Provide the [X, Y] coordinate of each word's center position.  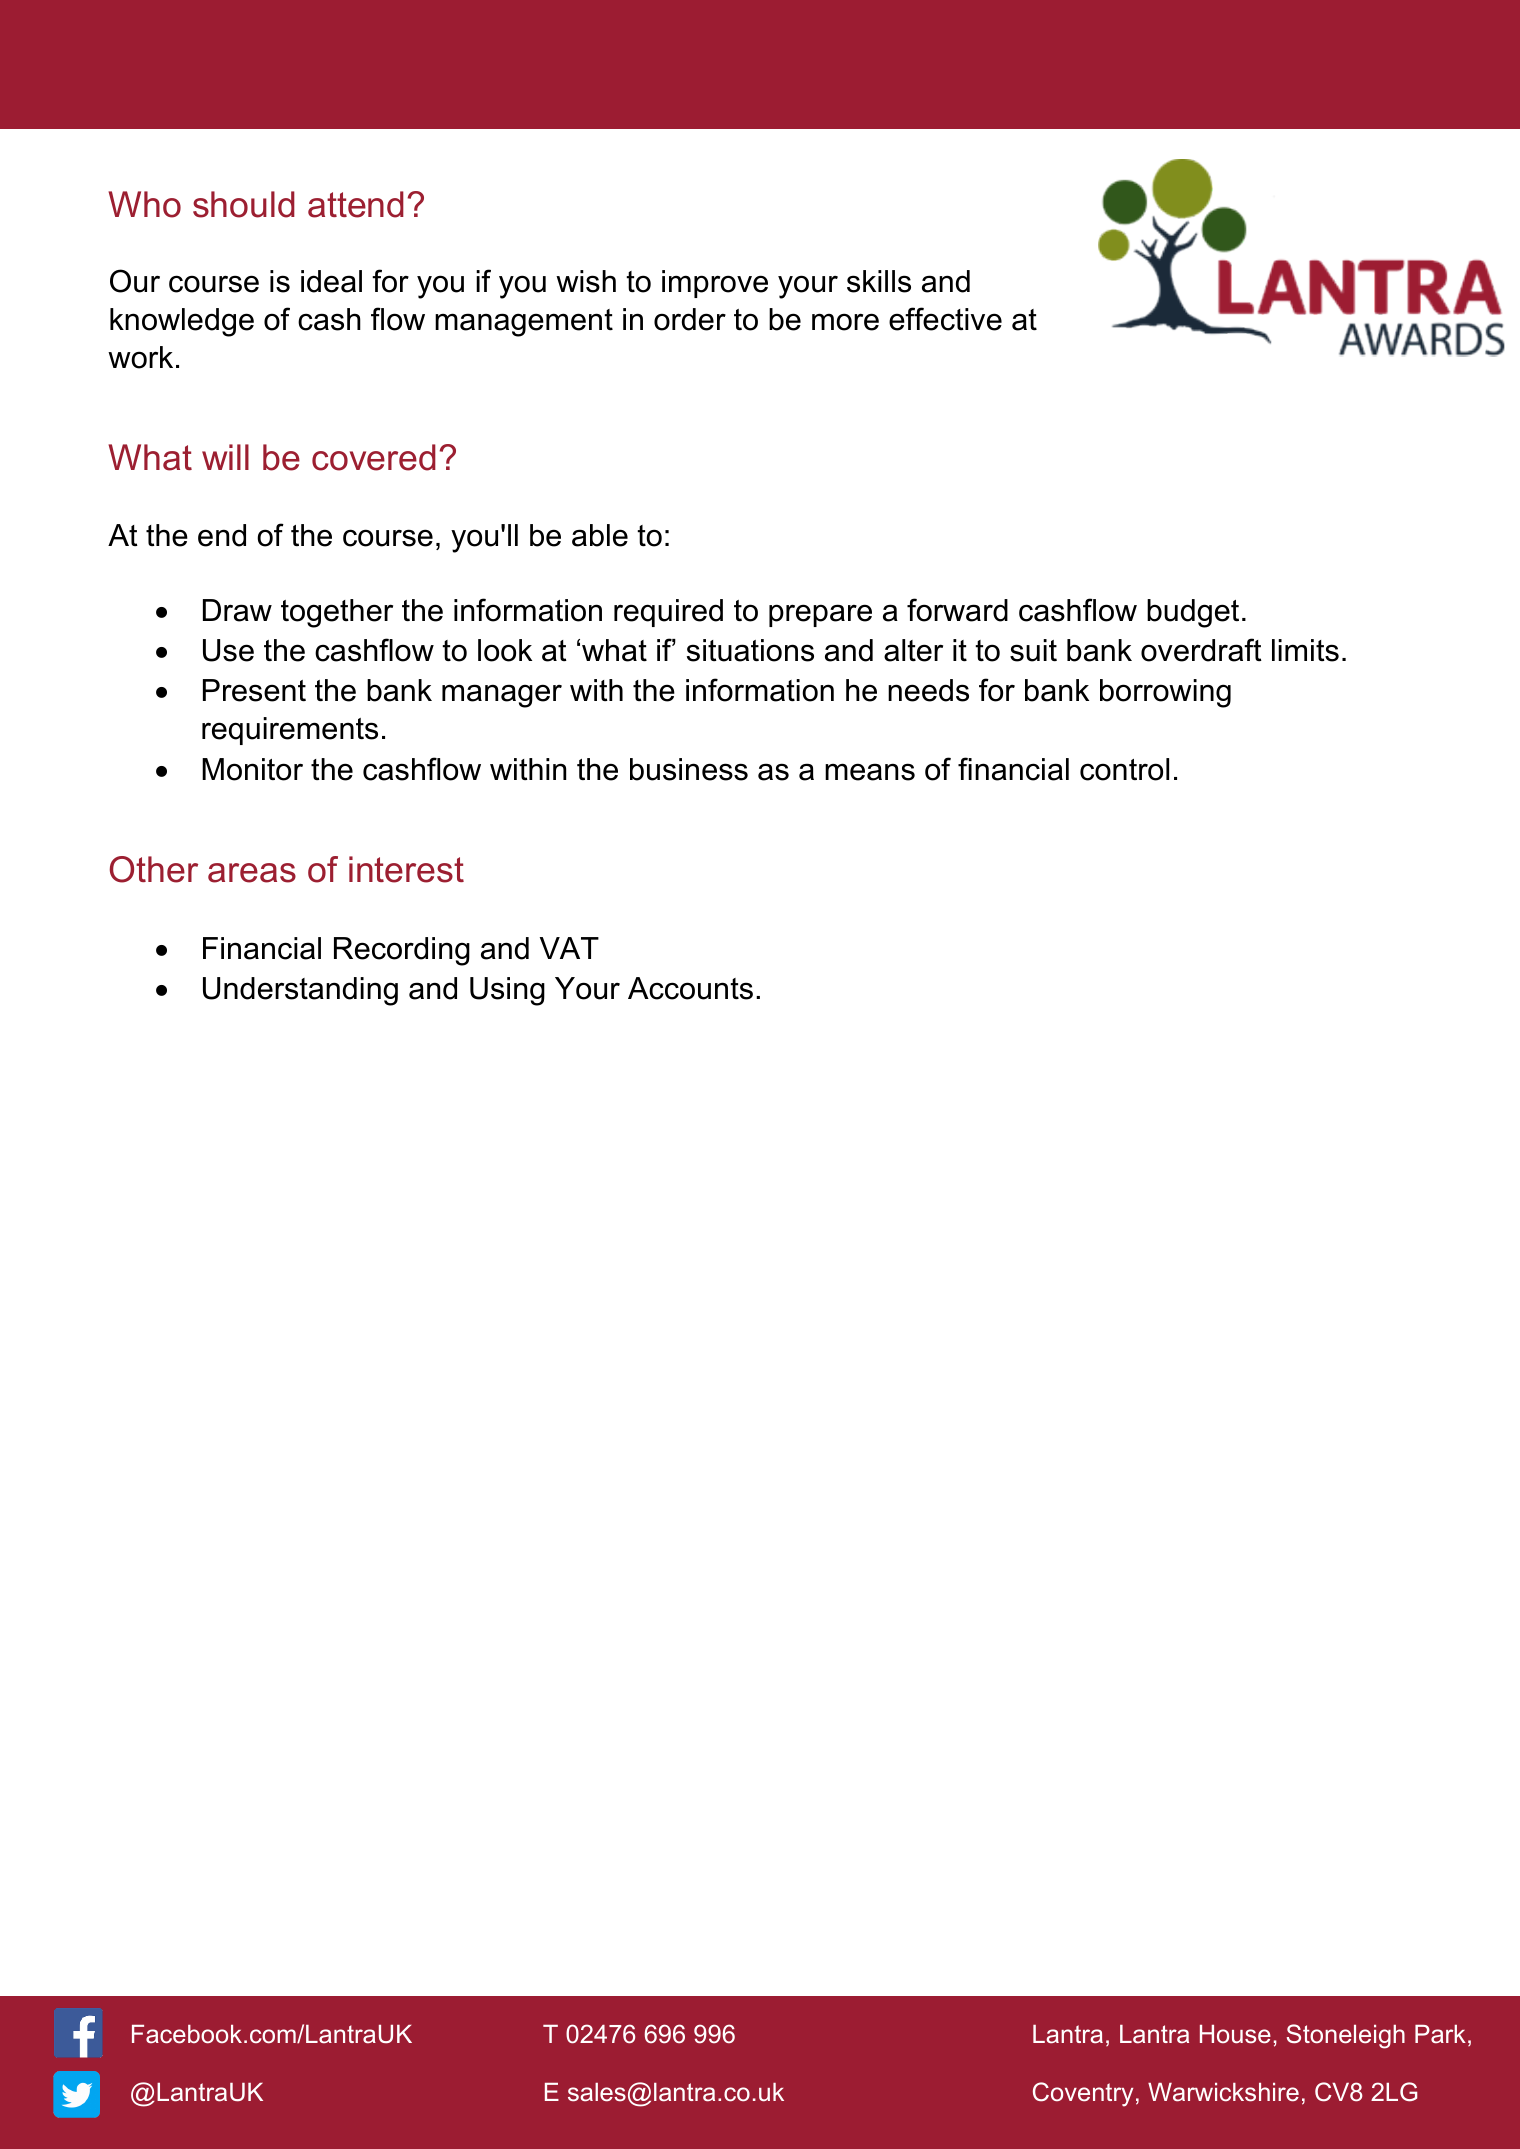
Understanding [300, 991]
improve [715, 284]
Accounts [690, 988]
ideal [331, 281]
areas [252, 873]
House [1235, 2034]
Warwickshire [1223, 2092]
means [870, 772]
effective [945, 319]
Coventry [1083, 2094]
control [1124, 769]
